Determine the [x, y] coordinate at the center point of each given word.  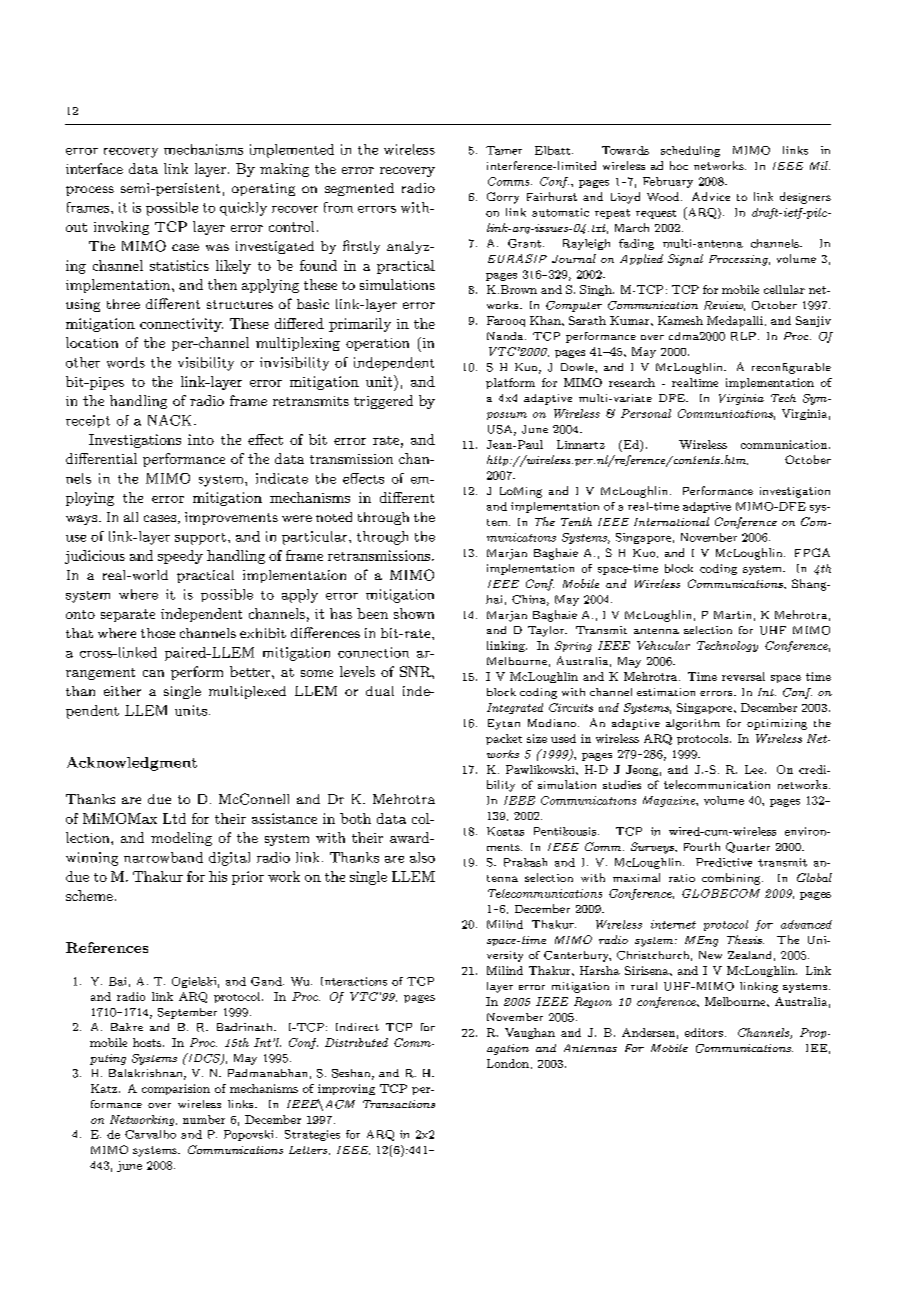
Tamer [504, 150]
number [204, 1119]
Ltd [174, 818]
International [671, 521]
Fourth [702, 846]
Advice [711, 196]
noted [334, 517]
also [422, 857]
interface [94, 168]
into [201, 439]
